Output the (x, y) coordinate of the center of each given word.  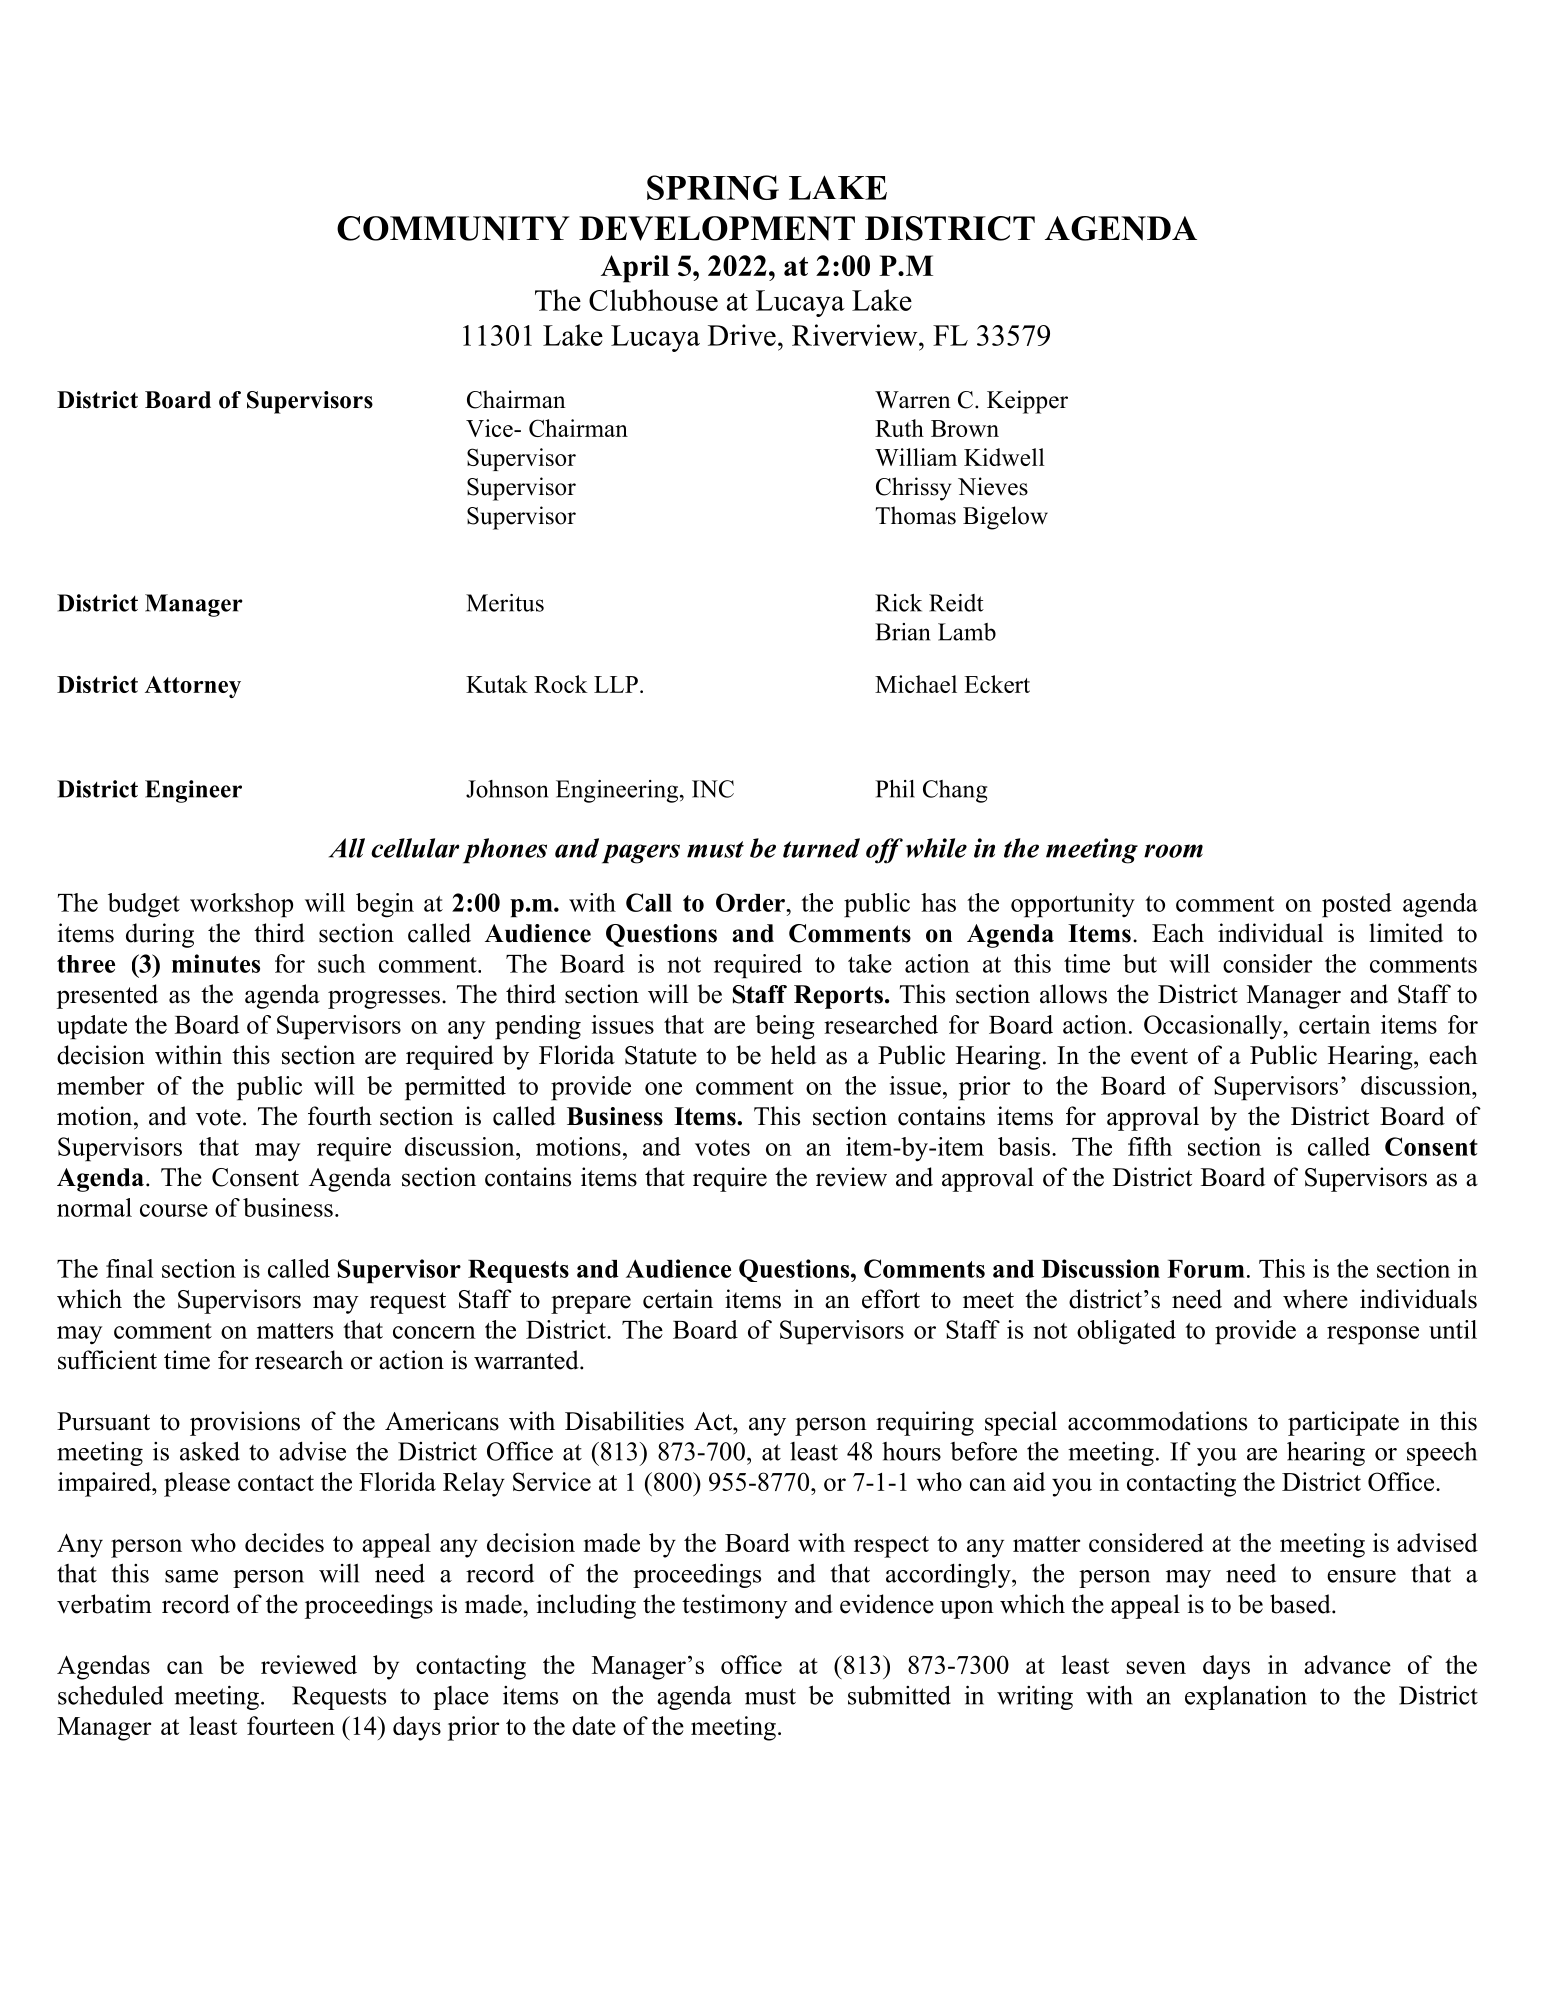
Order (752, 902)
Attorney (193, 687)
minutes (216, 963)
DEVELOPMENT (717, 228)
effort (891, 1299)
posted (1357, 905)
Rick (898, 603)
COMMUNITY (453, 228)
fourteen (291, 1725)
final (129, 1268)
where (1315, 1299)
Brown (965, 428)
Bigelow (1005, 518)
